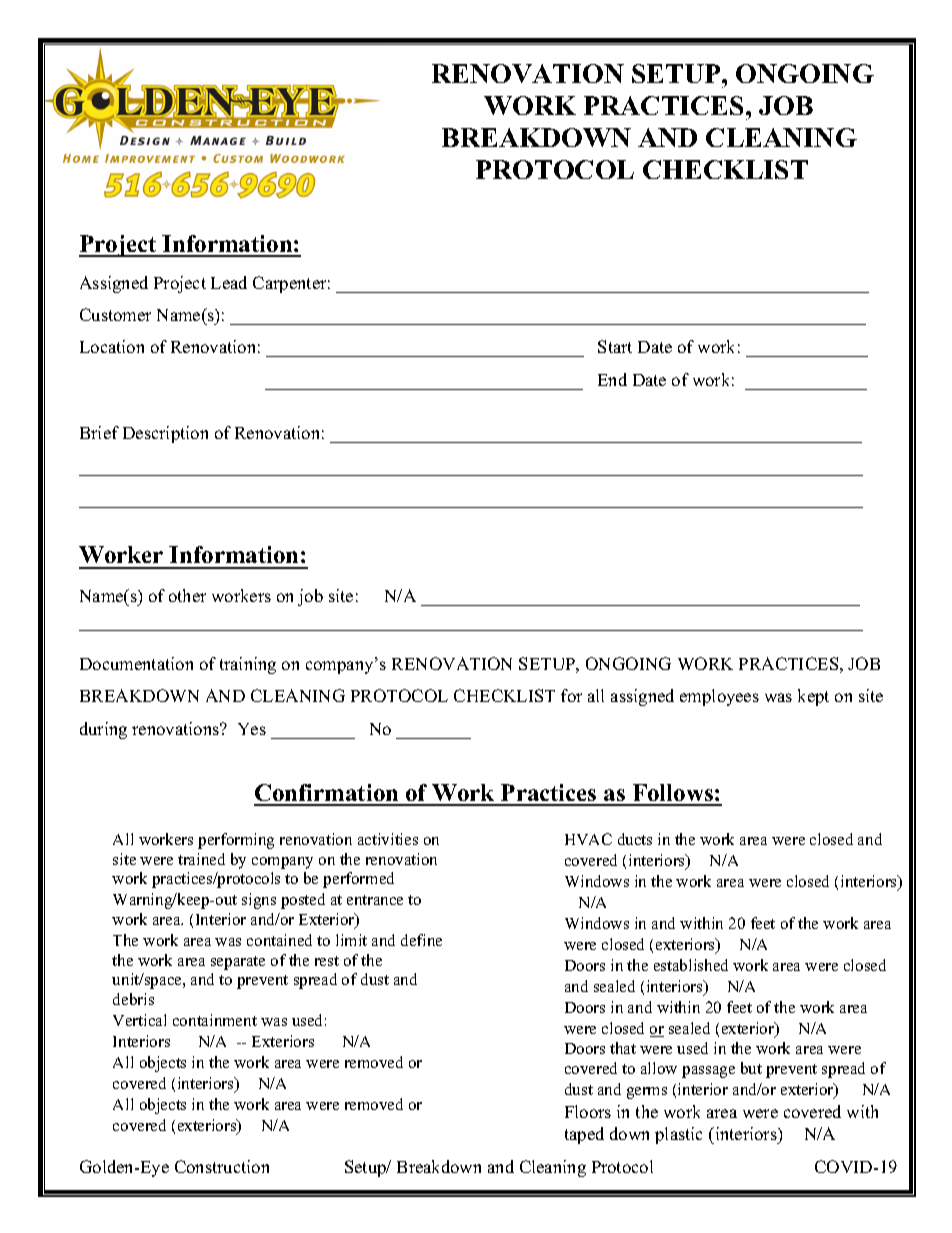 Image resolution: width=952 pixels, height=1233 pixels. What do you see at coordinates (612, 379) in the screenshot?
I see `End` at bounding box center [612, 379].
